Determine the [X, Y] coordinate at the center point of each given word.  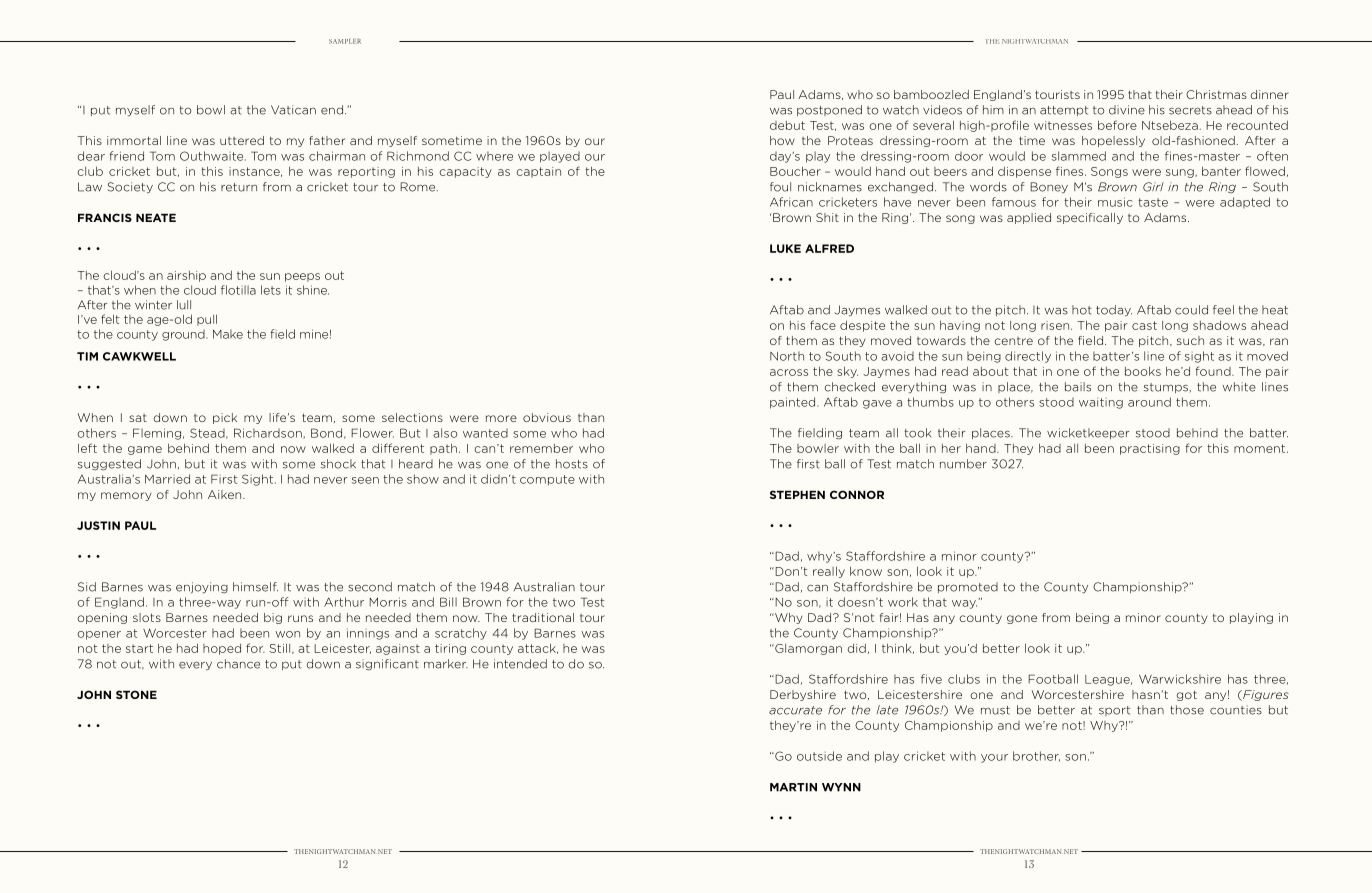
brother [1036, 756]
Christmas [1216, 94]
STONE [136, 694]
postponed [829, 110]
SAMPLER [345, 41]
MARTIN [793, 787]
